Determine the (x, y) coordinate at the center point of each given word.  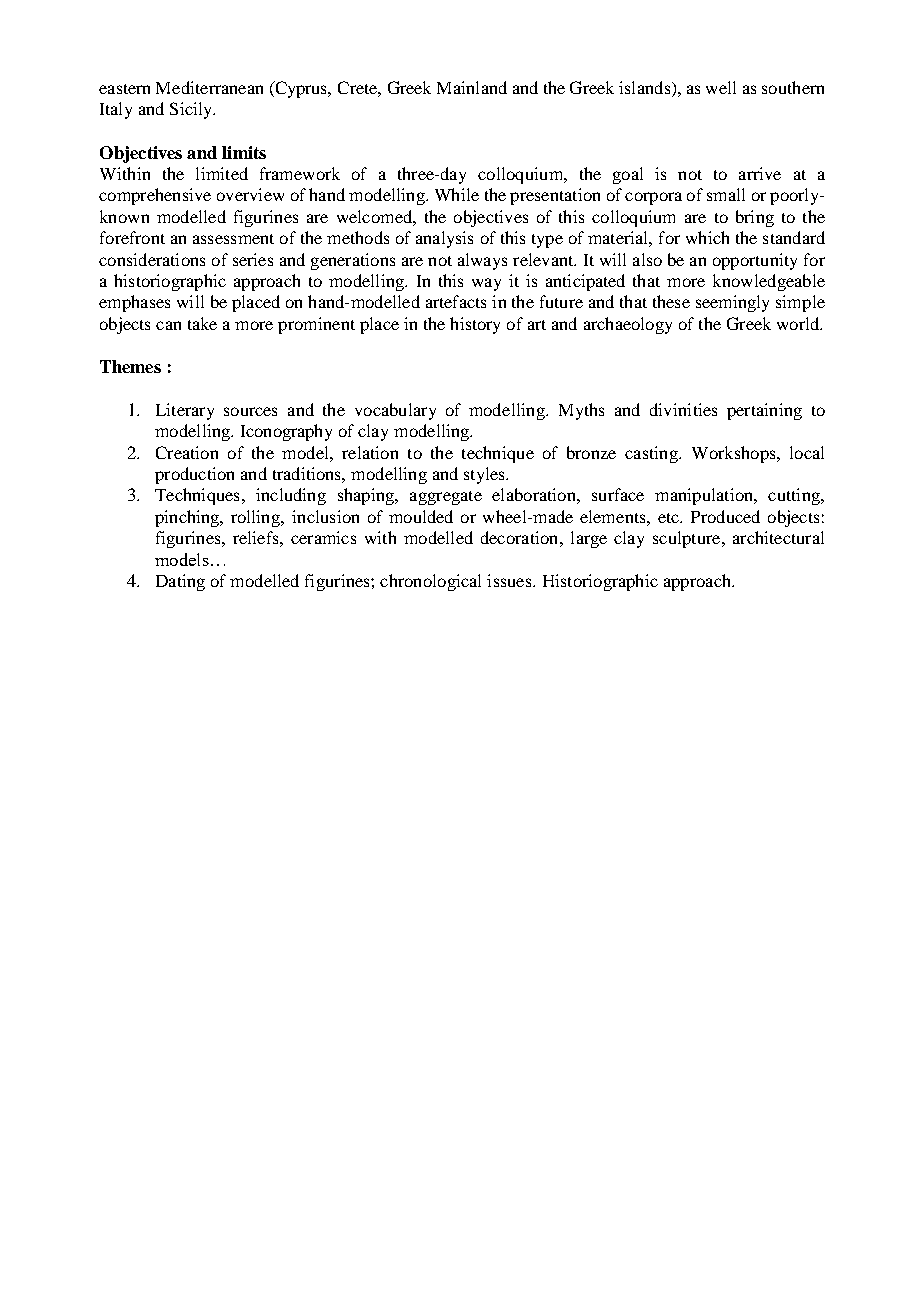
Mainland (472, 87)
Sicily (192, 110)
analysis (444, 239)
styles (485, 475)
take (202, 323)
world (799, 323)
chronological (430, 582)
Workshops (735, 454)
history (475, 325)
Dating (180, 582)
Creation (187, 452)
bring (755, 218)
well (721, 87)
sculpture (688, 539)
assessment (233, 239)
